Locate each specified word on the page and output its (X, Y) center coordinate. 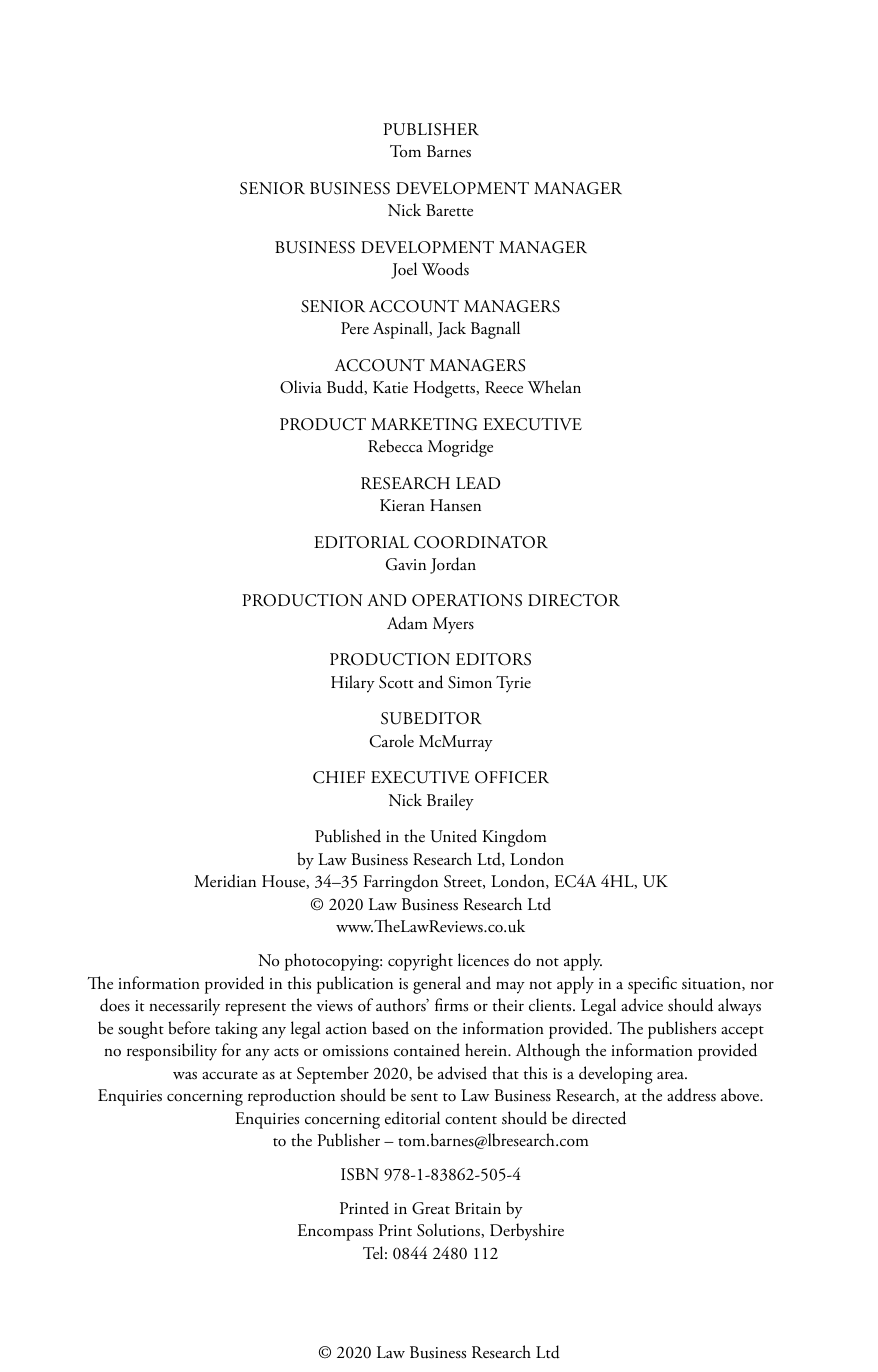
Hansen (455, 505)
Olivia (301, 387)
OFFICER (512, 777)
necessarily (184, 1007)
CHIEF (339, 777)
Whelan (554, 386)
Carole (392, 741)
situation (712, 984)
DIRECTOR (574, 600)
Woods (445, 269)
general (437, 985)
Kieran (402, 505)
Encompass (335, 1232)
